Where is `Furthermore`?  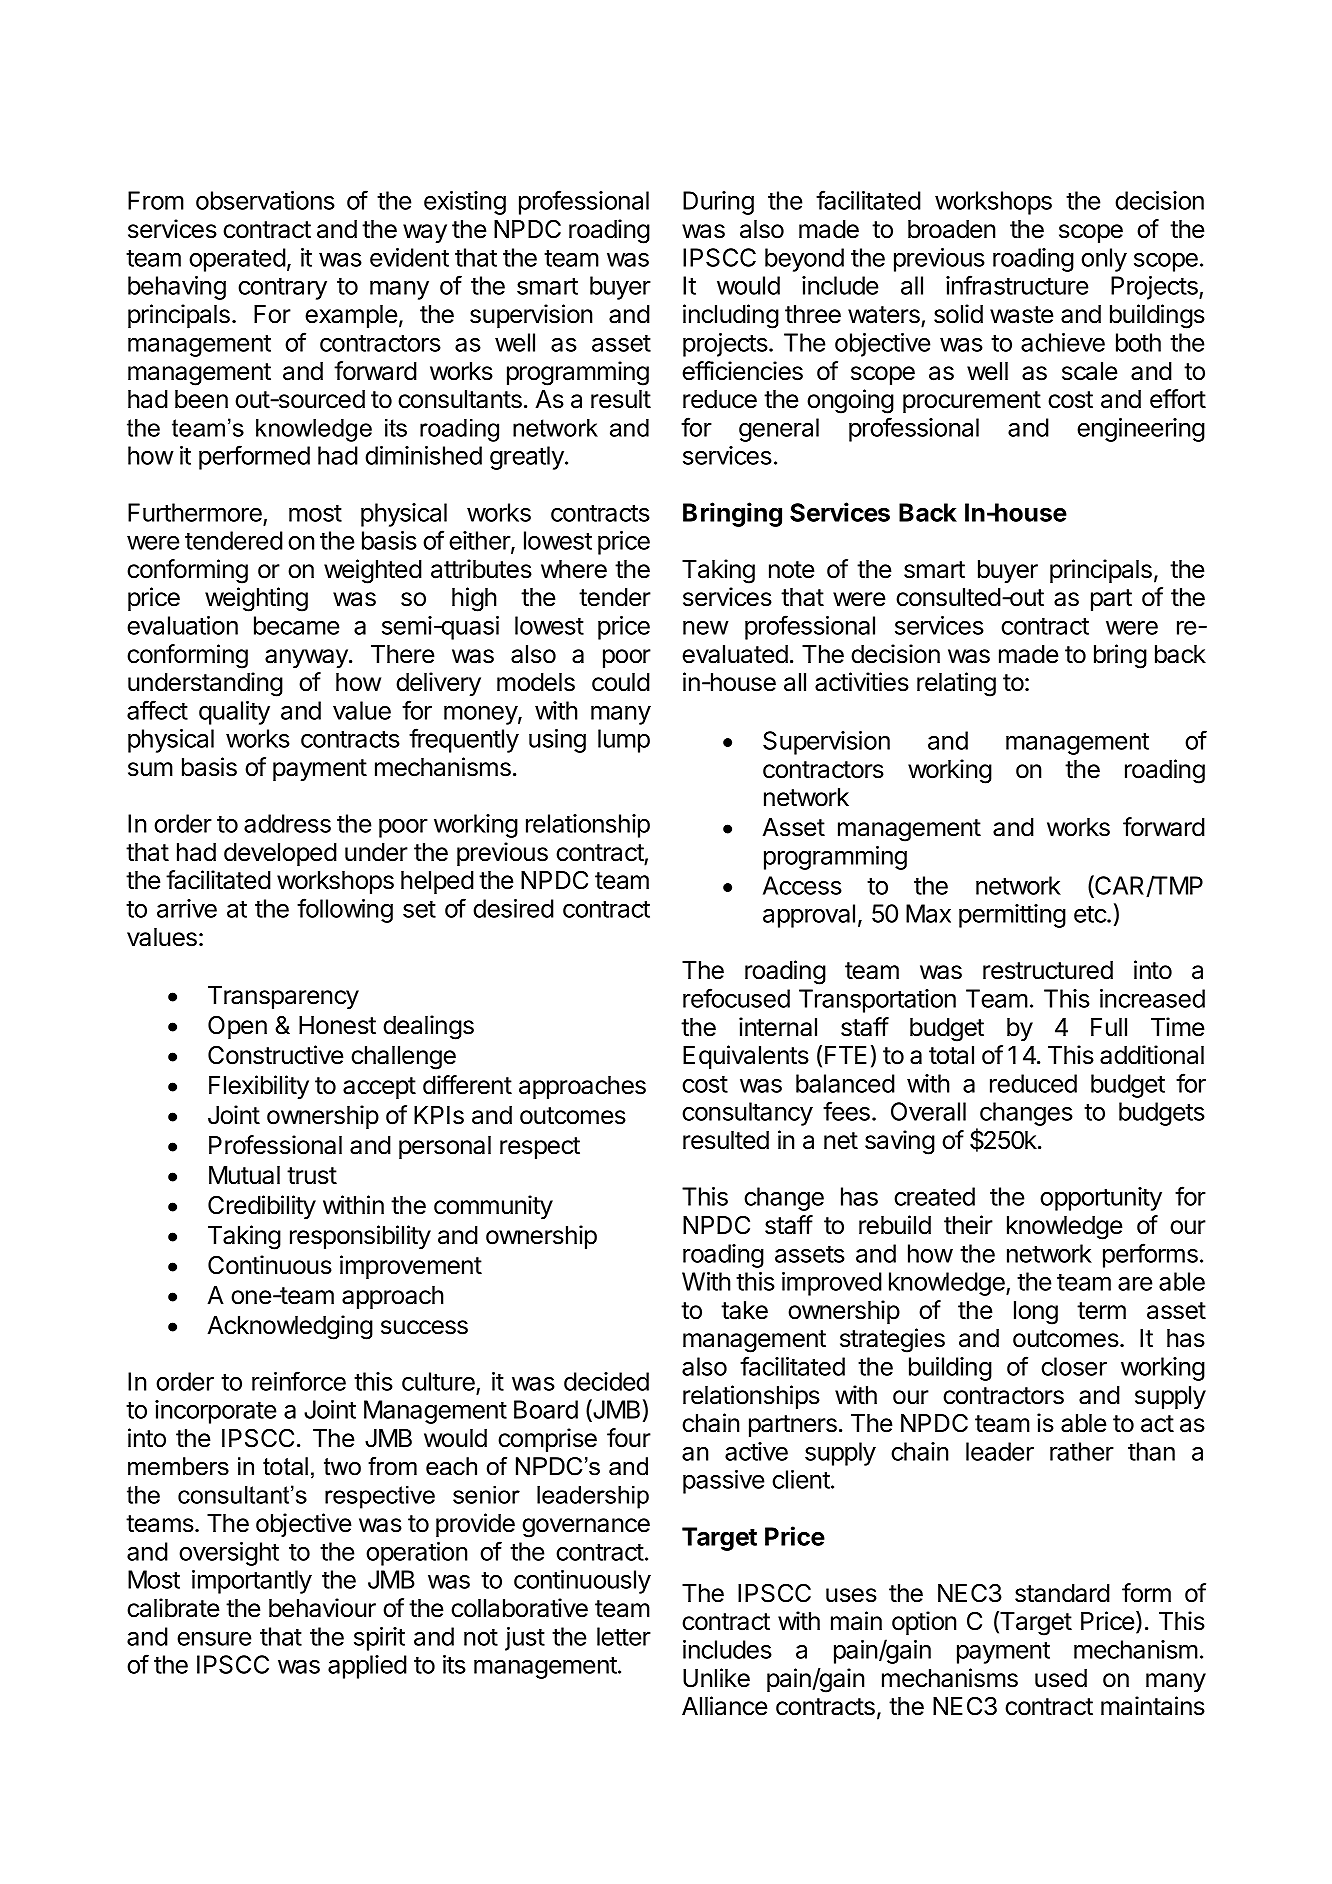 Furthermore is located at coordinates (195, 512).
